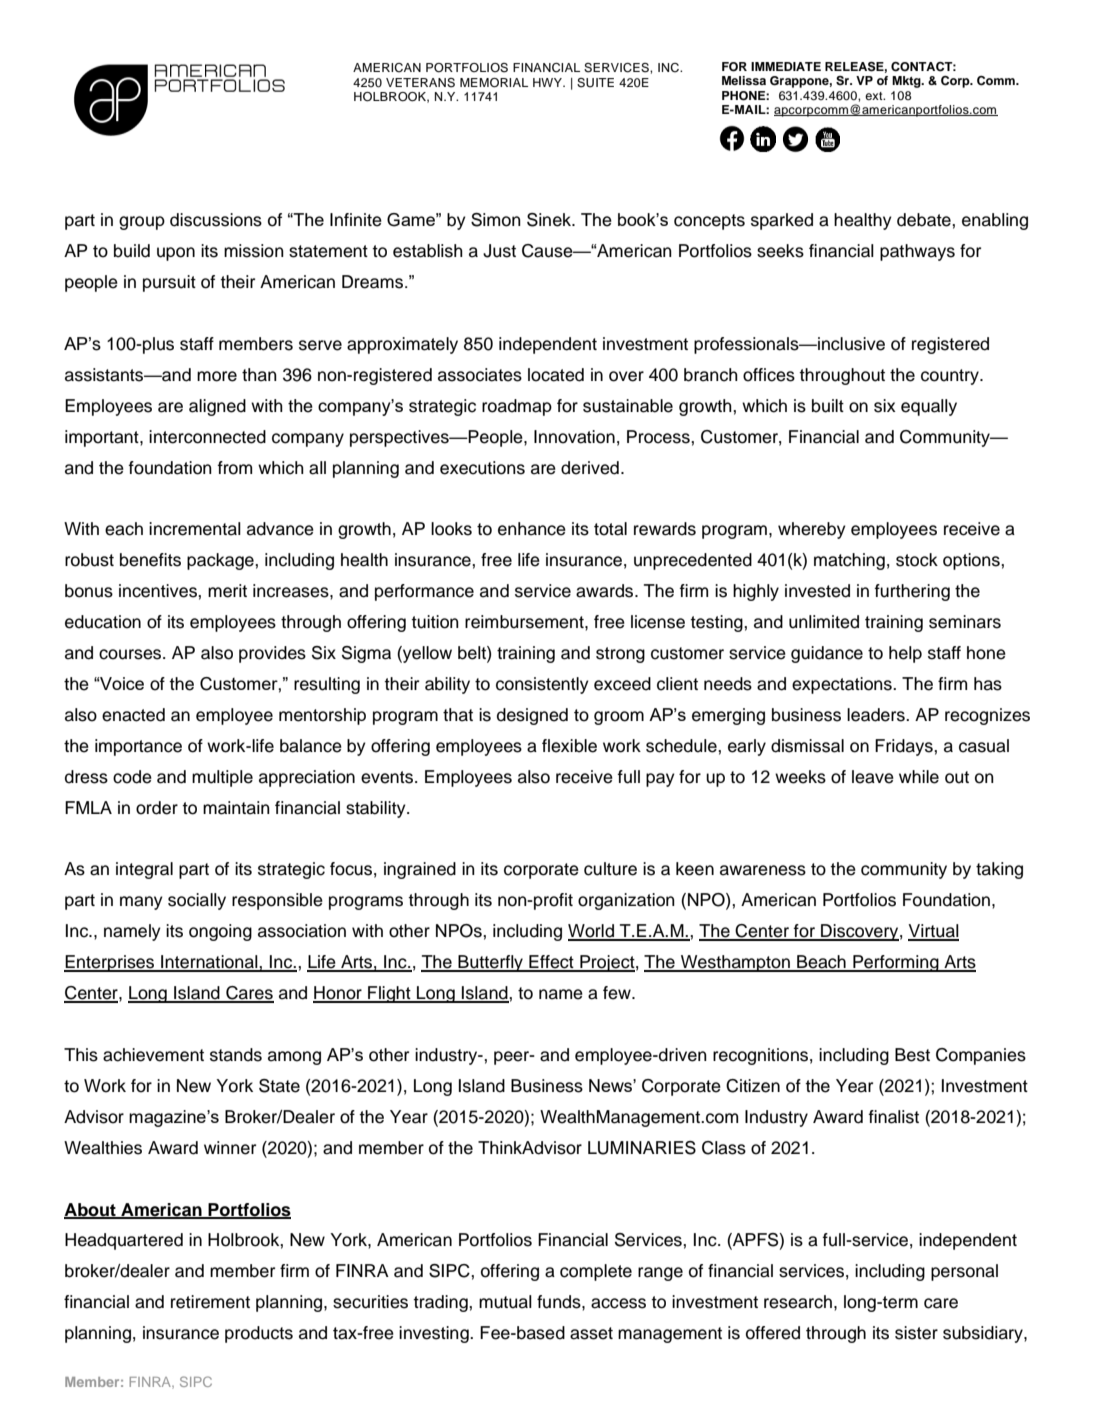 The height and width of the screenshot is (1419, 1096). Describe the element at coordinates (153, 1055) in the screenshot. I see `achievement` at that location.
